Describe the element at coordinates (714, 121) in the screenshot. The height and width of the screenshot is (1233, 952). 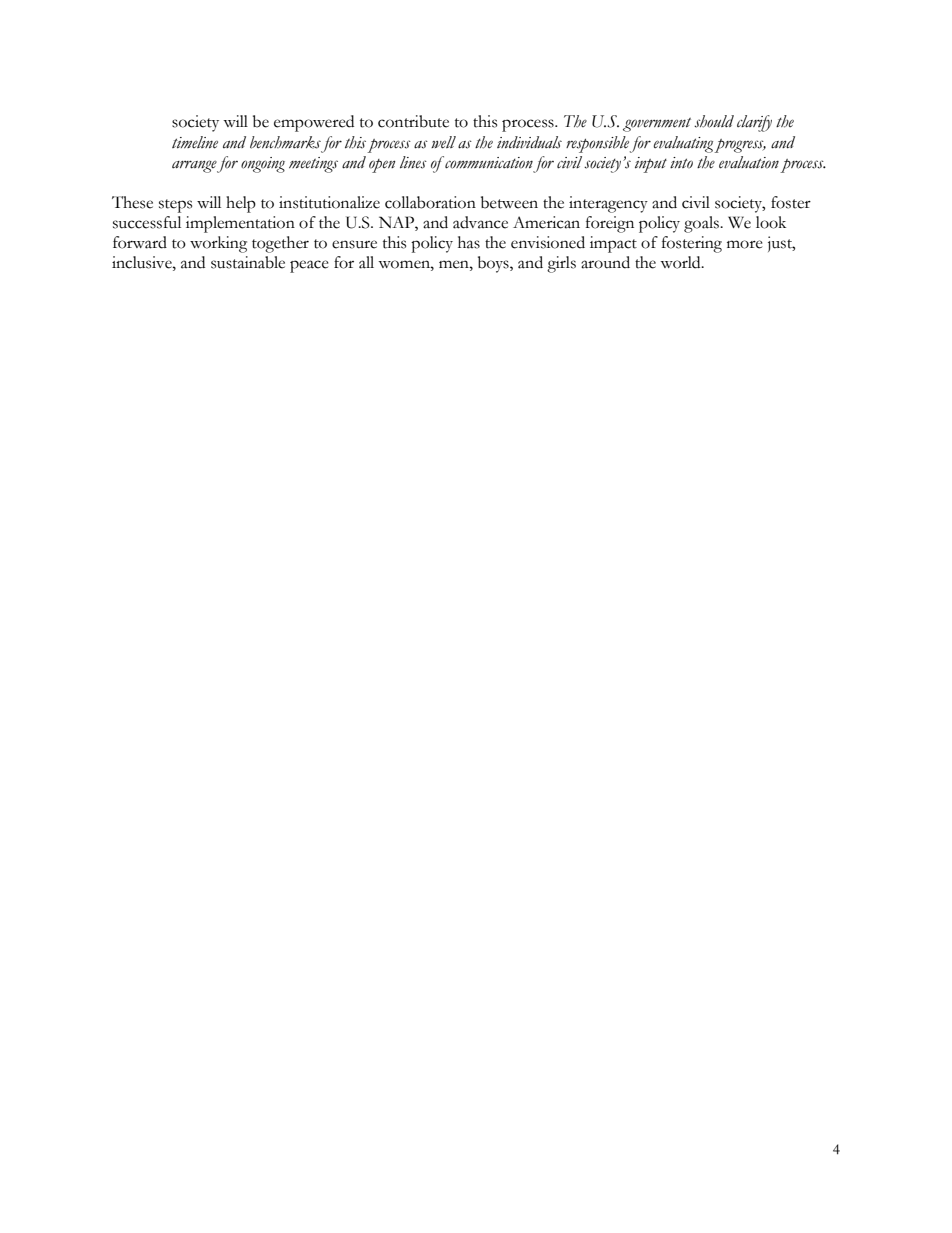
I see `should` at that location.
